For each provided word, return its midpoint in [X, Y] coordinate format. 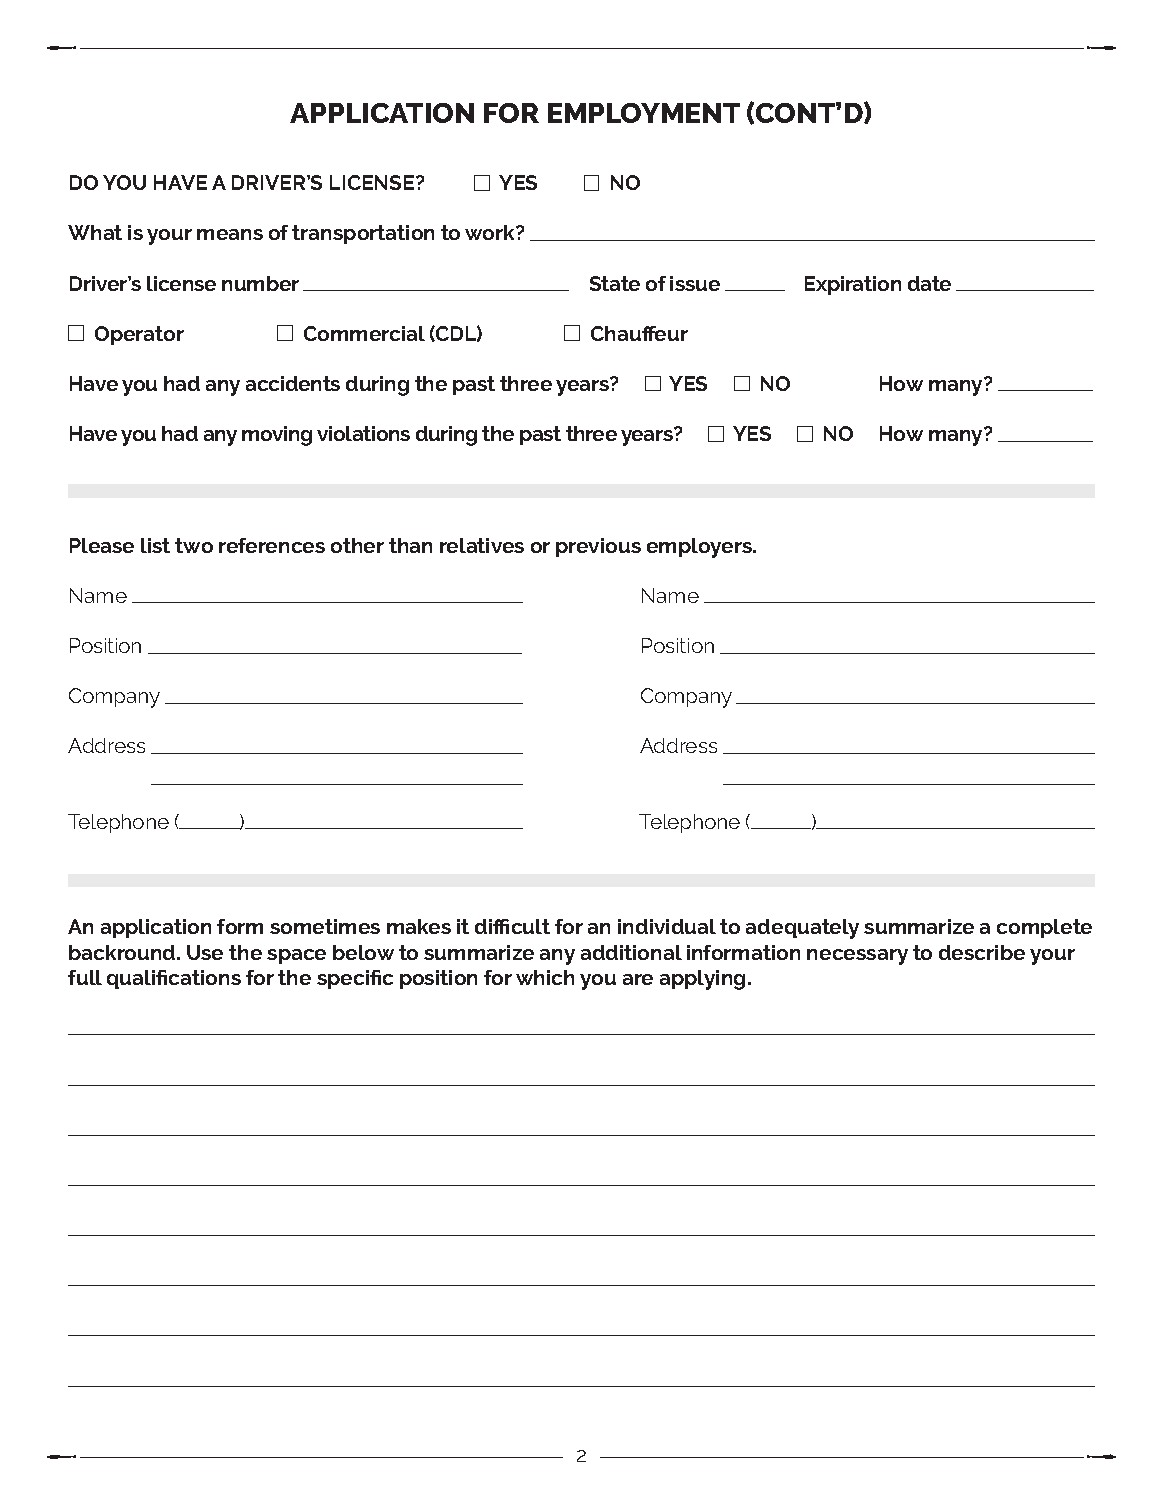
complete [1044, 928]
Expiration [853, 285]
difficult [512, 926]
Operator [139, 335]
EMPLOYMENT [644, 113]
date [929, 283]
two [194, 545]
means [230, 234]
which [545, 977]
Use [205, 952]
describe [982, 952]
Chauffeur [639, 333]
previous [598, 547]
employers [701, 548]
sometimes [325, 926]
